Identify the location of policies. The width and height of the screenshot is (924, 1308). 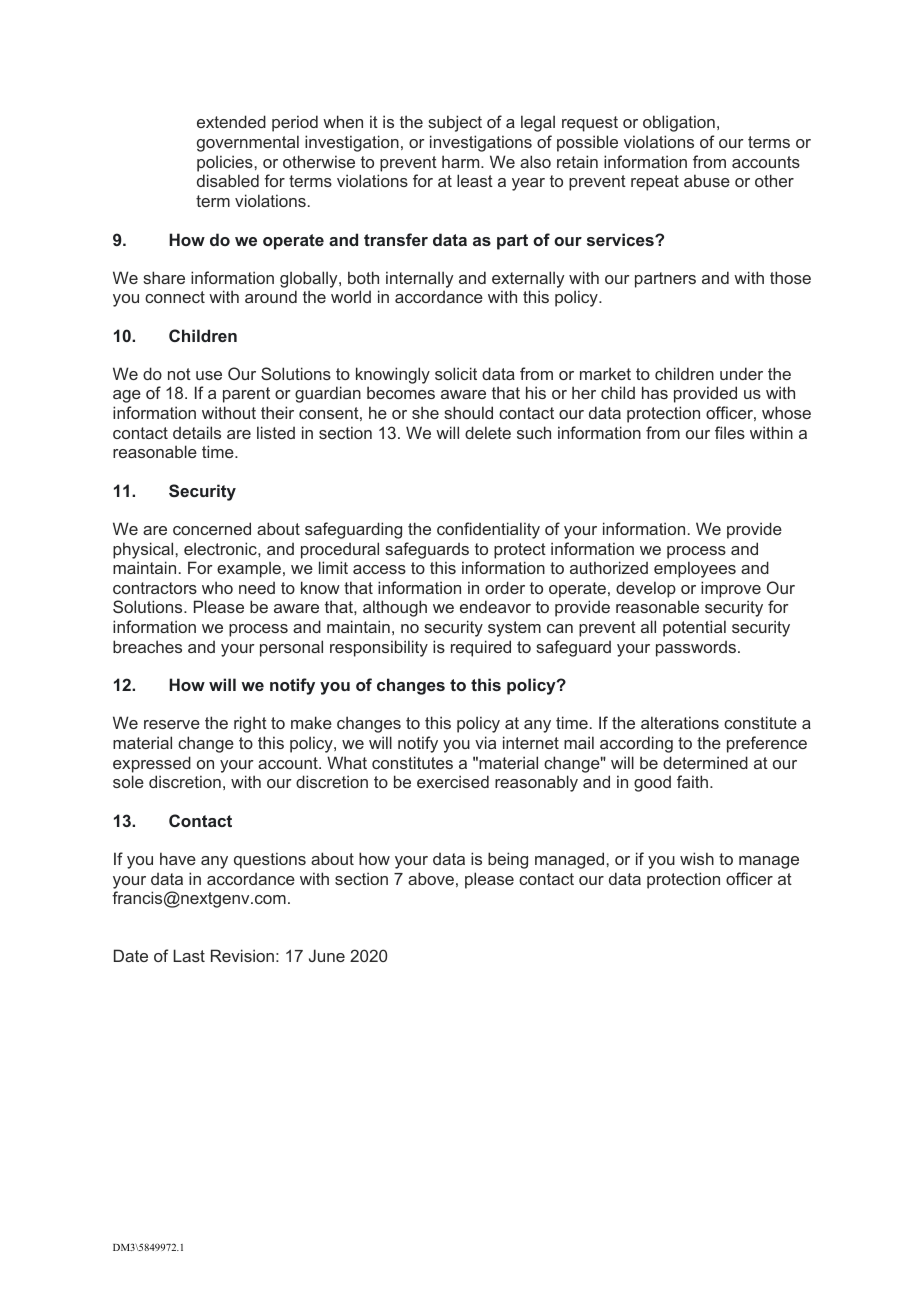
(225, 163).
